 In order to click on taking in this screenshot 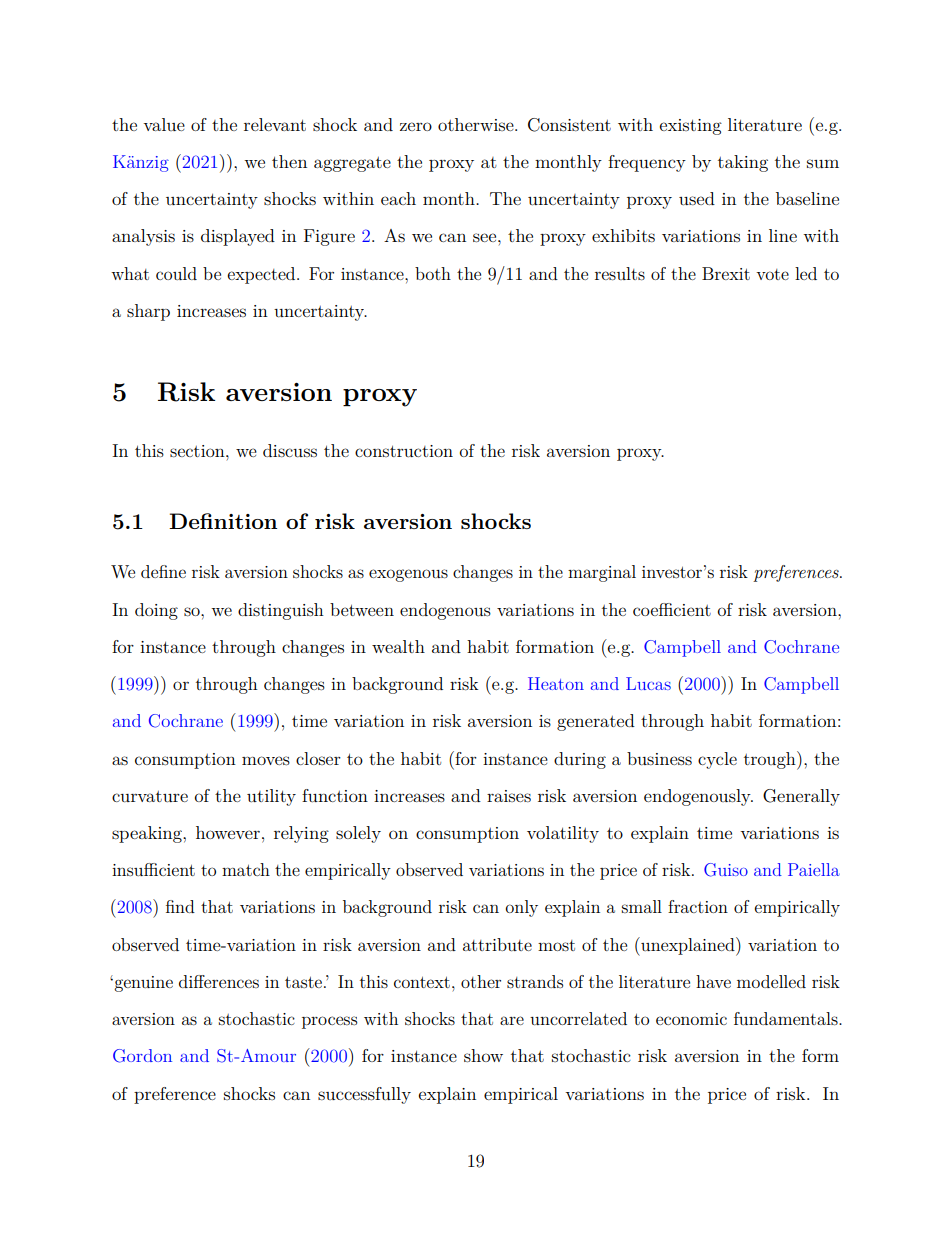, I will do `click(743, 163)`.
